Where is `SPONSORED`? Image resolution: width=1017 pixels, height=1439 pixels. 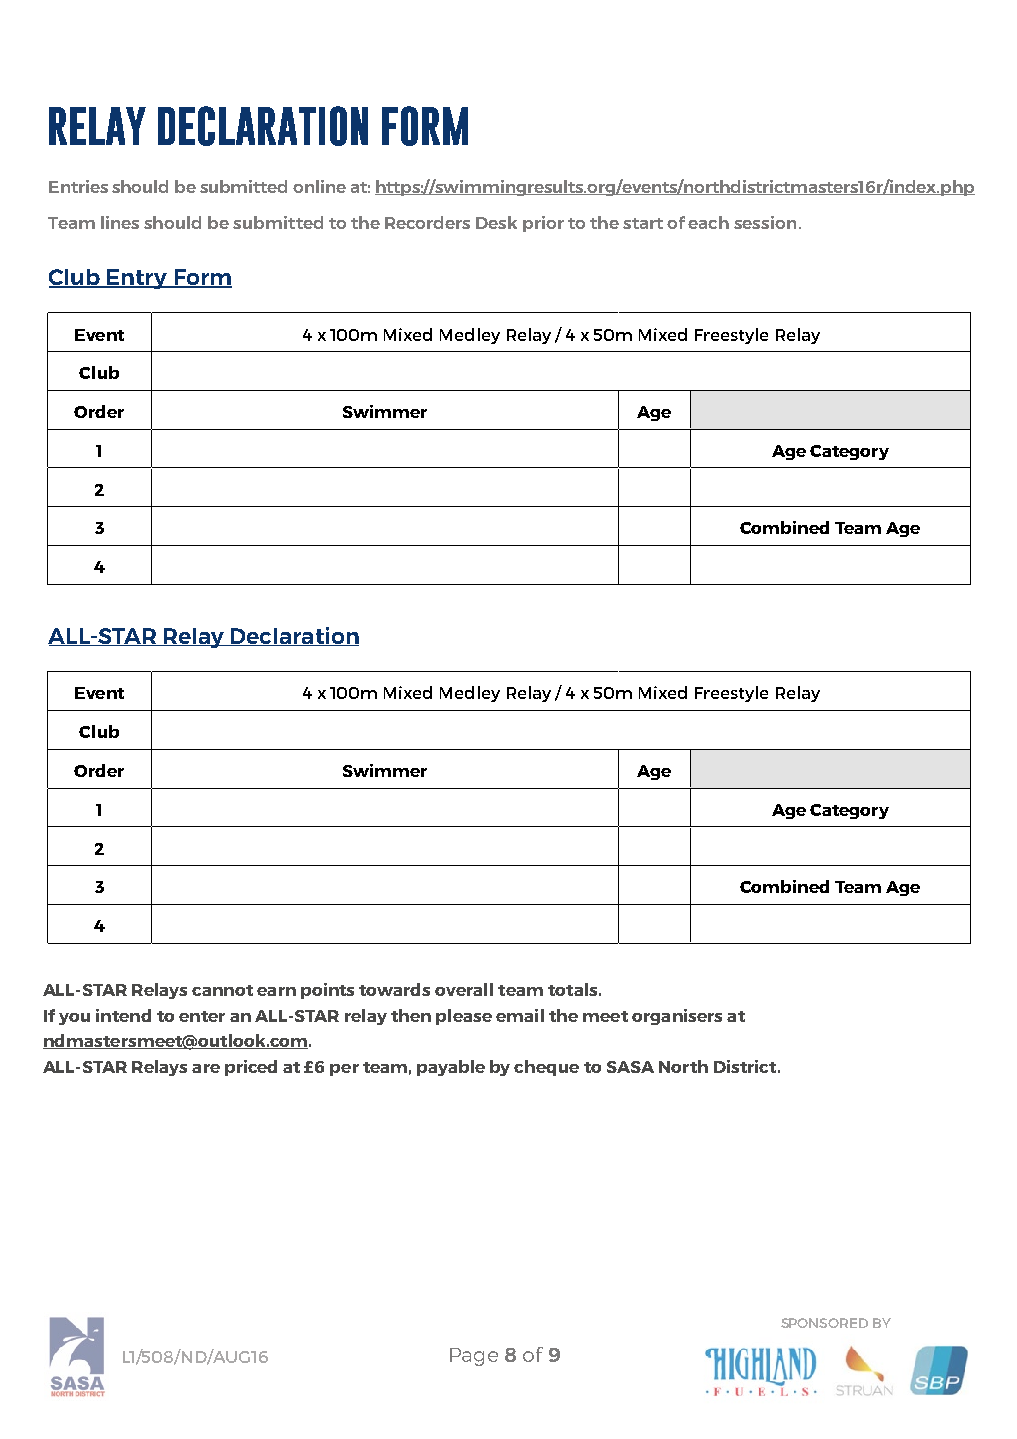
SPONSORED is located at coordinates (824, 1323).
